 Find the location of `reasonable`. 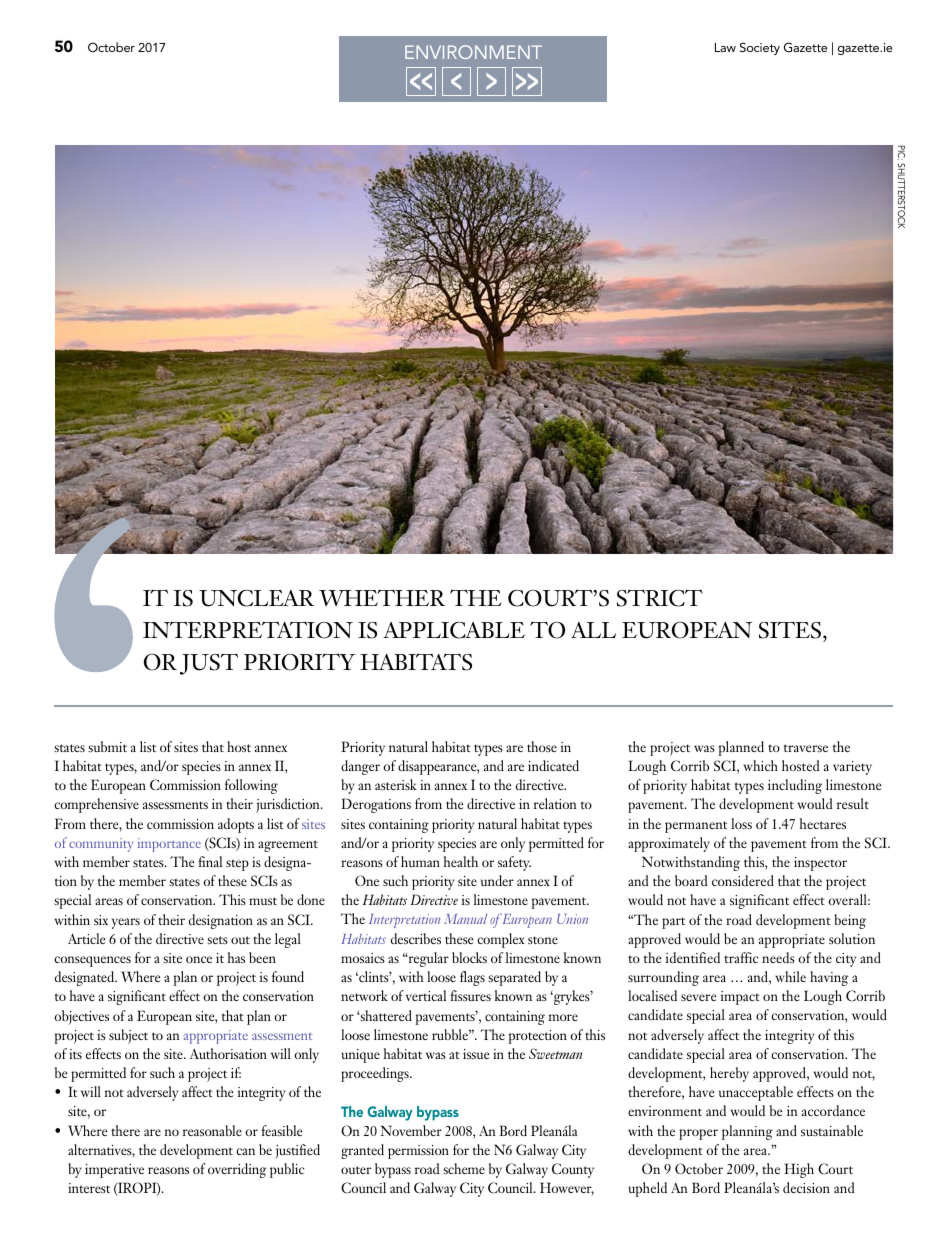

reasonable is located at coordinates (212, 1130).
